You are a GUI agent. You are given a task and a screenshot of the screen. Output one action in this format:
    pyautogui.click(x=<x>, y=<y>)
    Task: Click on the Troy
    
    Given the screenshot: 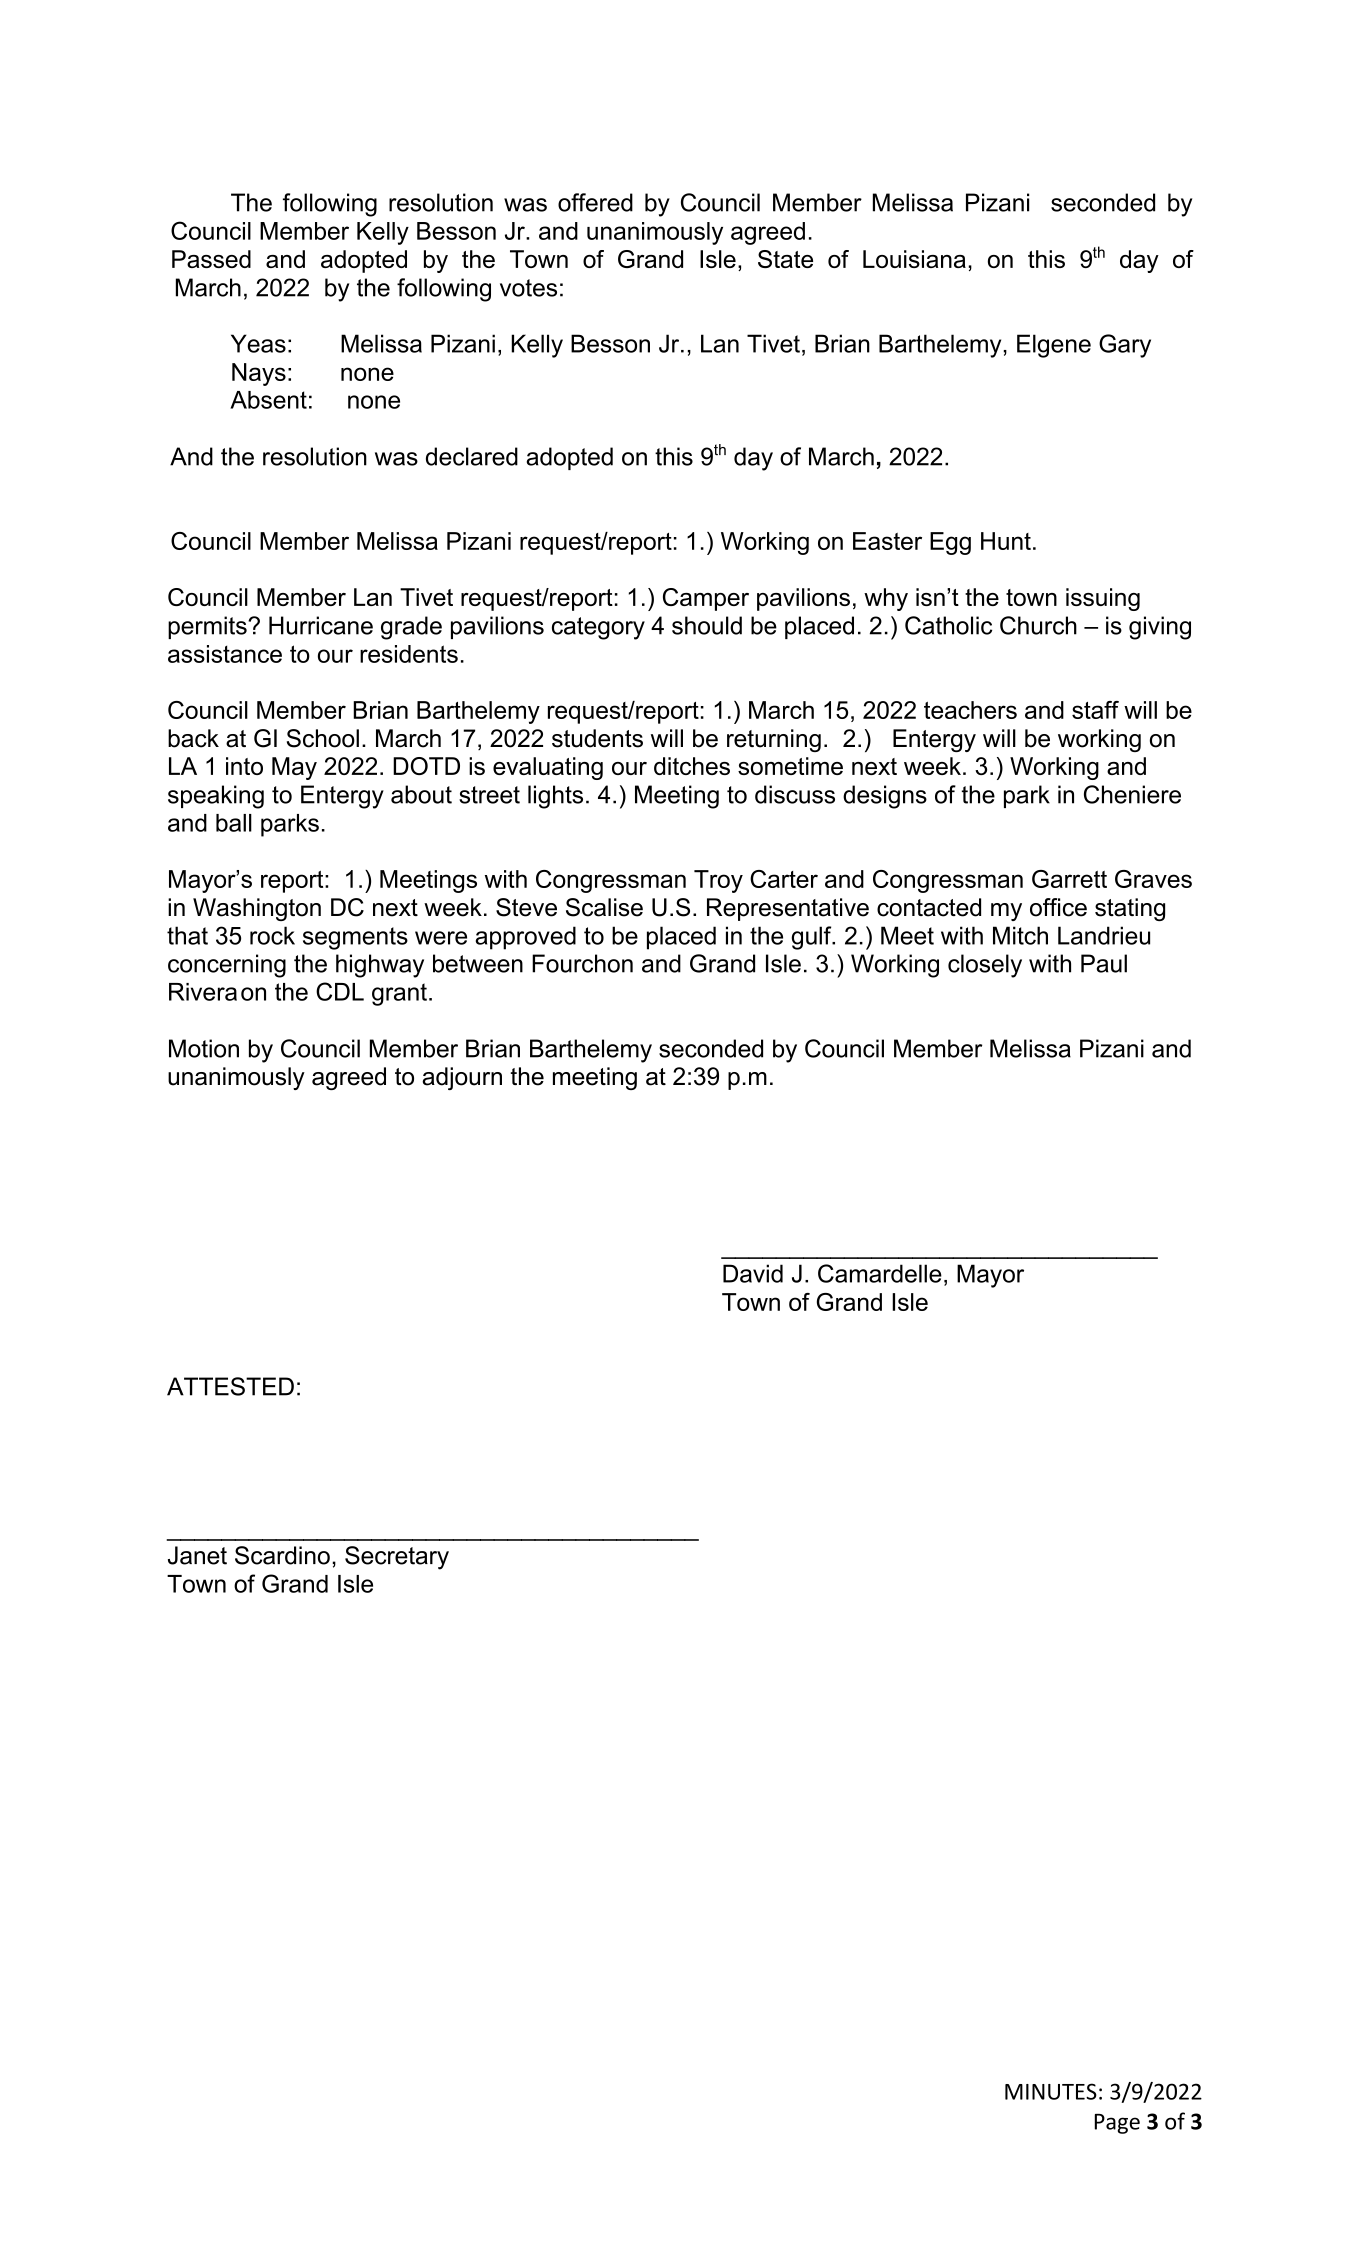 What is the action you would take?
    pyautogui.click(x=718, y=881)
